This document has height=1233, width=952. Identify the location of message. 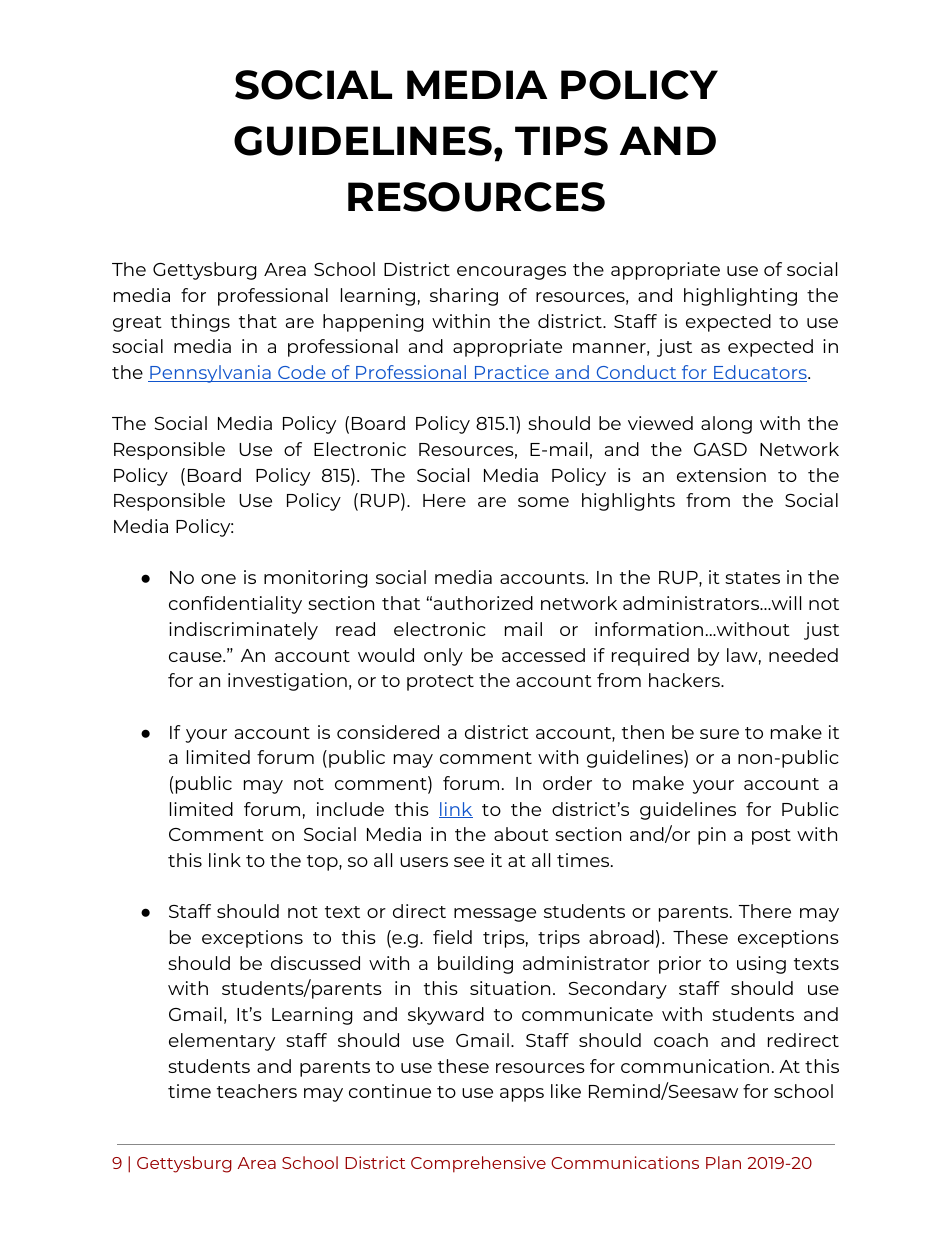
(495, 915).
